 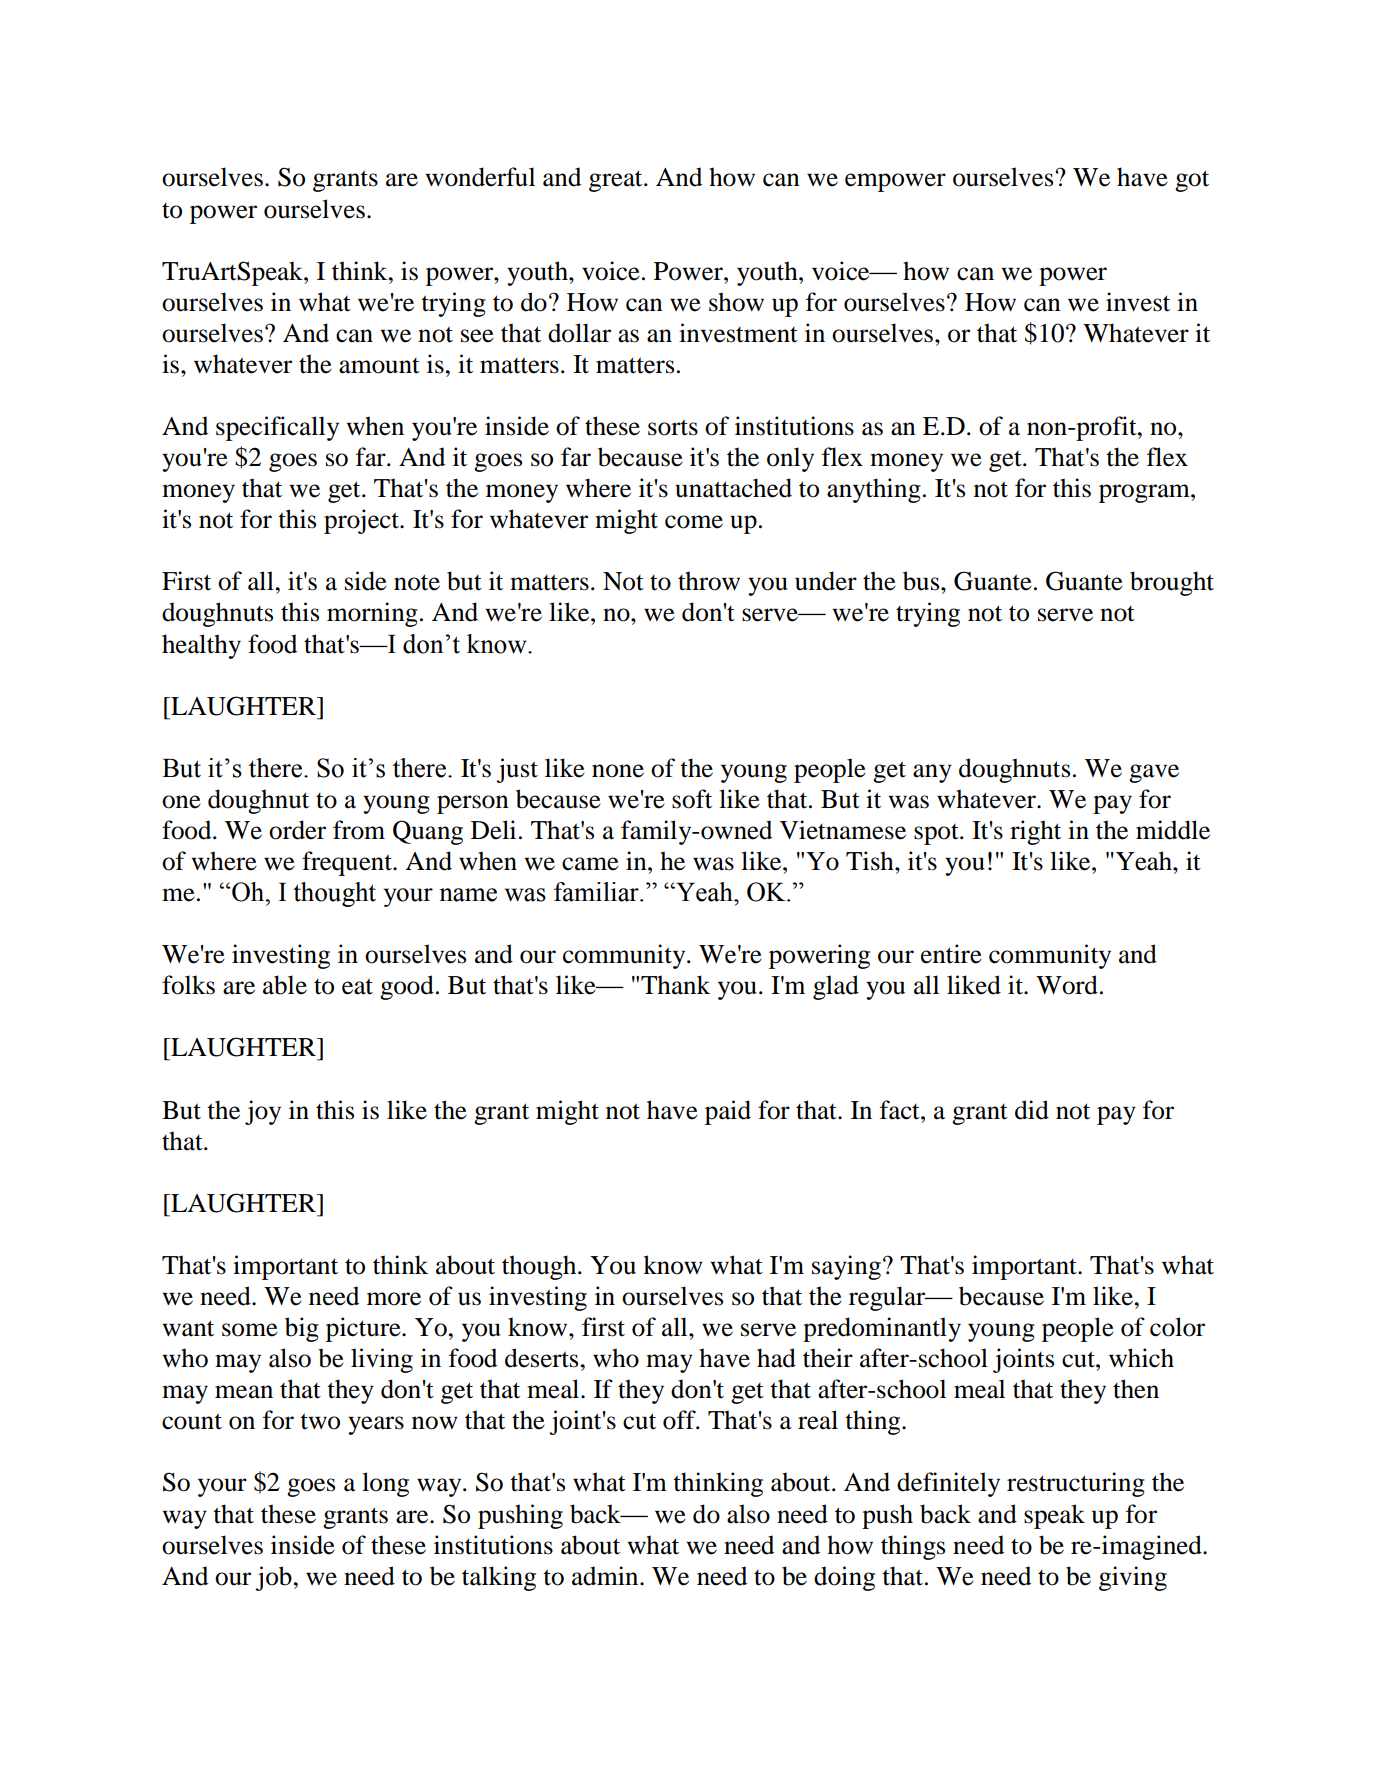 What do you see at coordinates (1192, 181) in the screenshot?
I see `got` at bounding box center [1192, 181].
